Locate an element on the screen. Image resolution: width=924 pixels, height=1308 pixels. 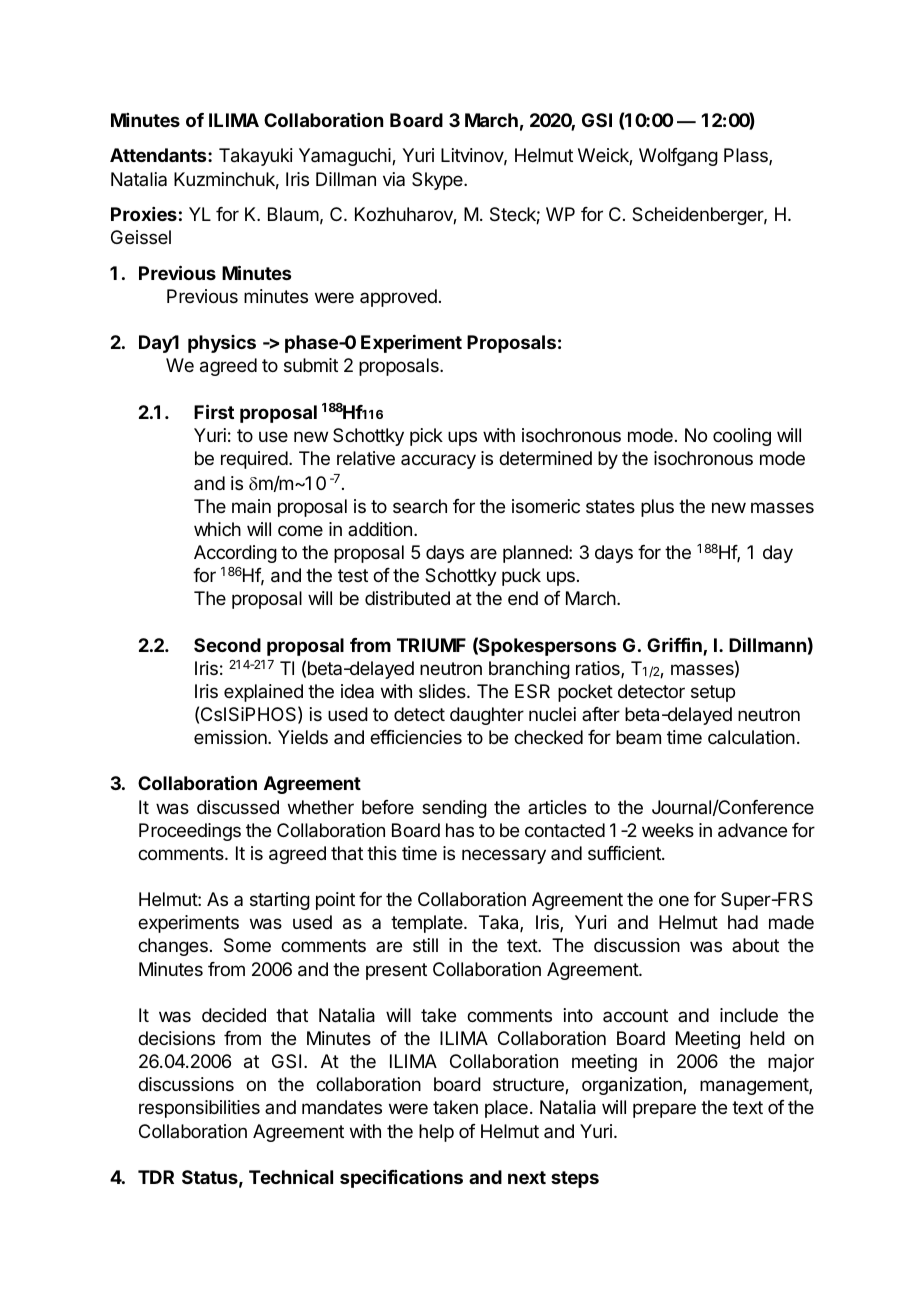
Skype is located at coordinates (438, 181).
